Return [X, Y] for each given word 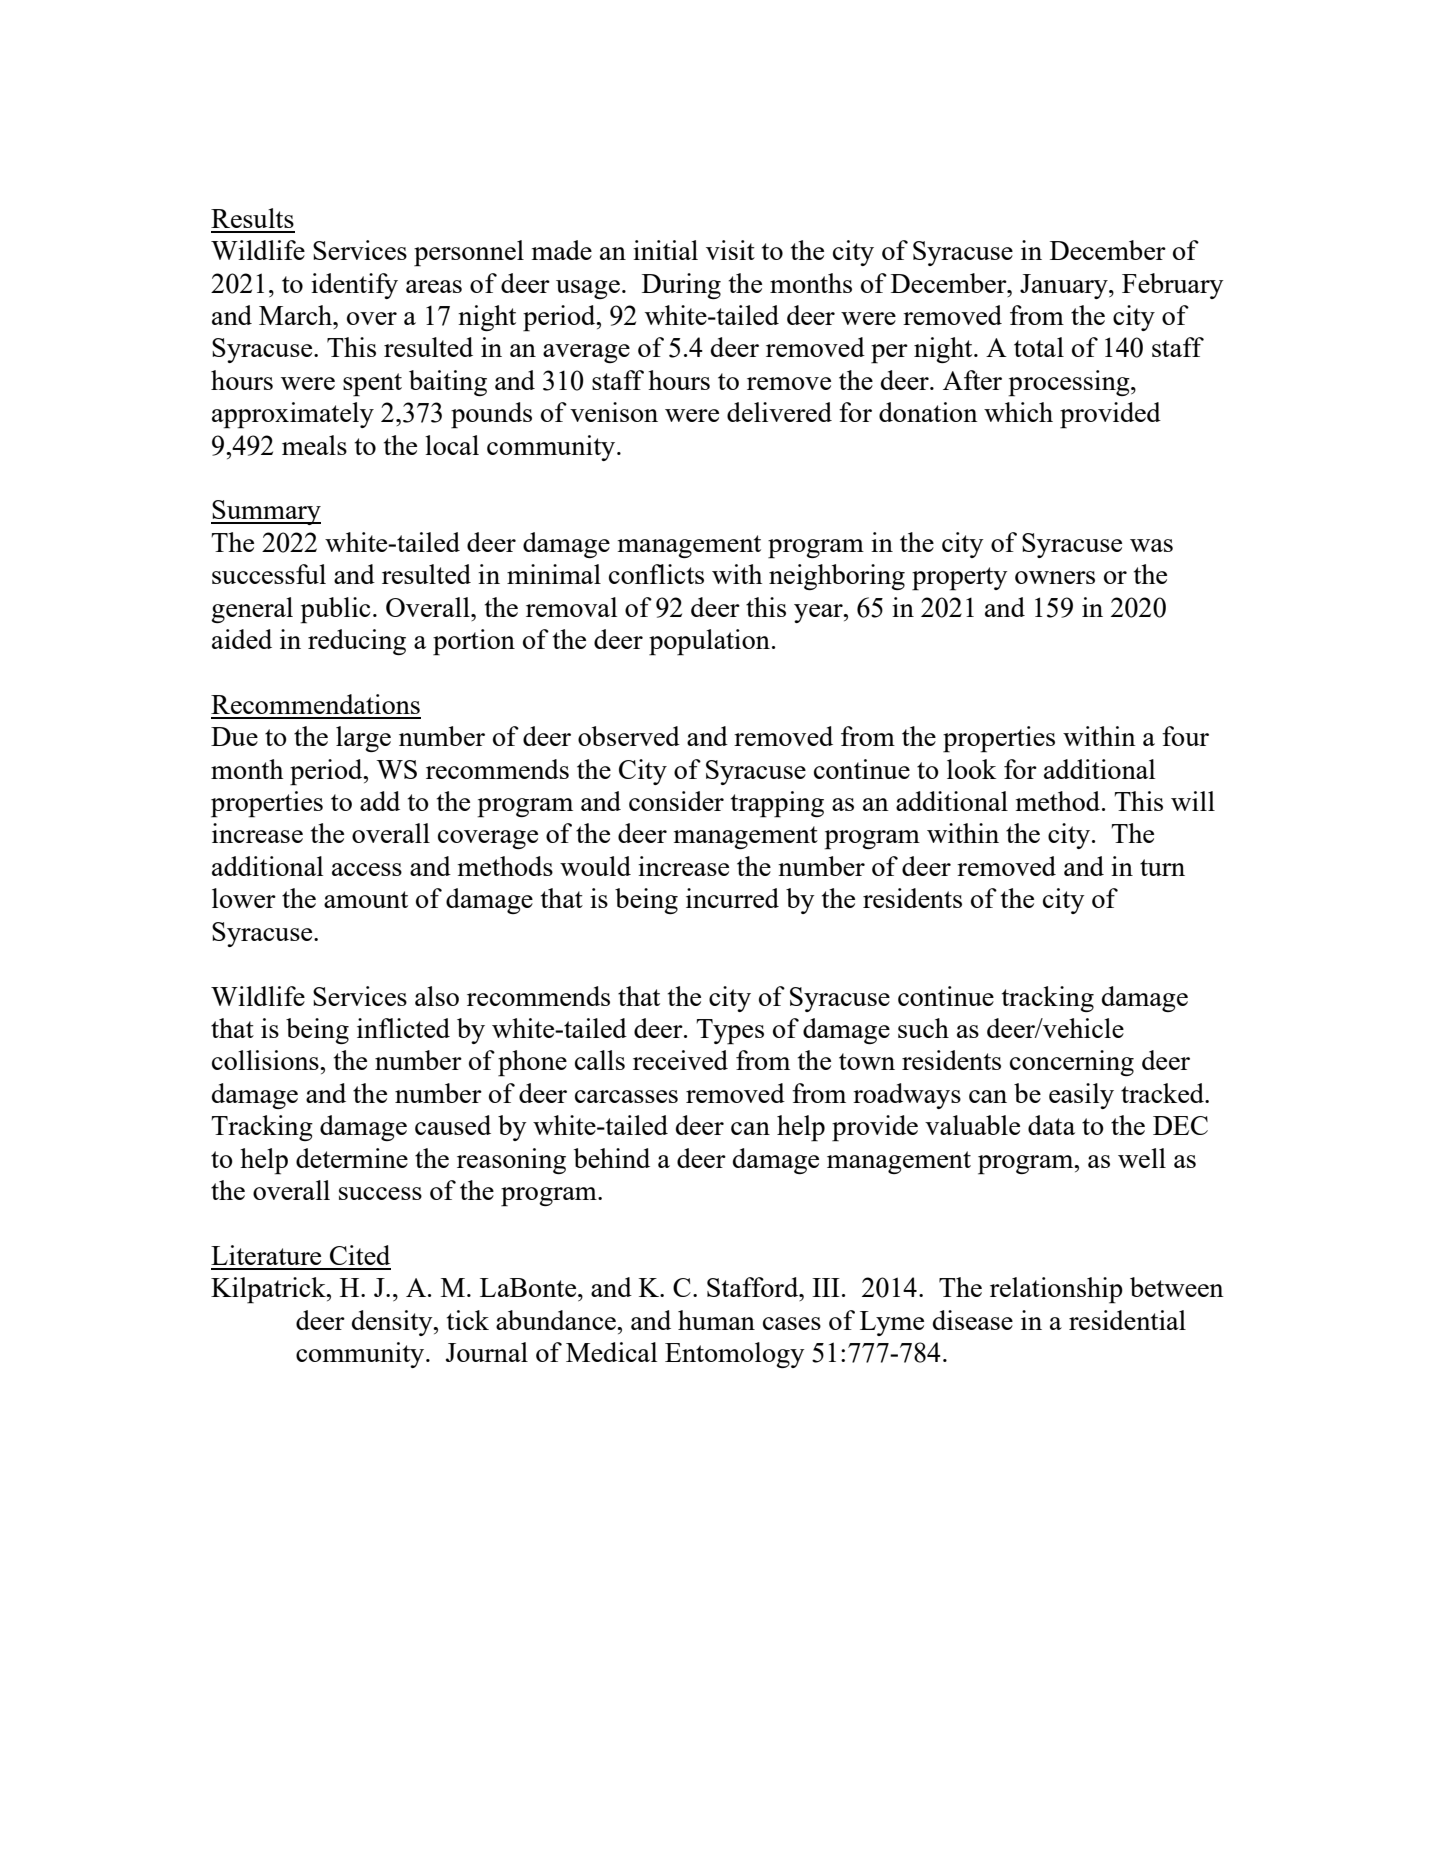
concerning [1072, 1063]
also [437, 996]
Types [730, 1032]
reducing [357, 642]
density [393, 1323]
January [1065, 286]
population [709, 642]
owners [1055, 577]
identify [354, 286]
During [681, 286]
